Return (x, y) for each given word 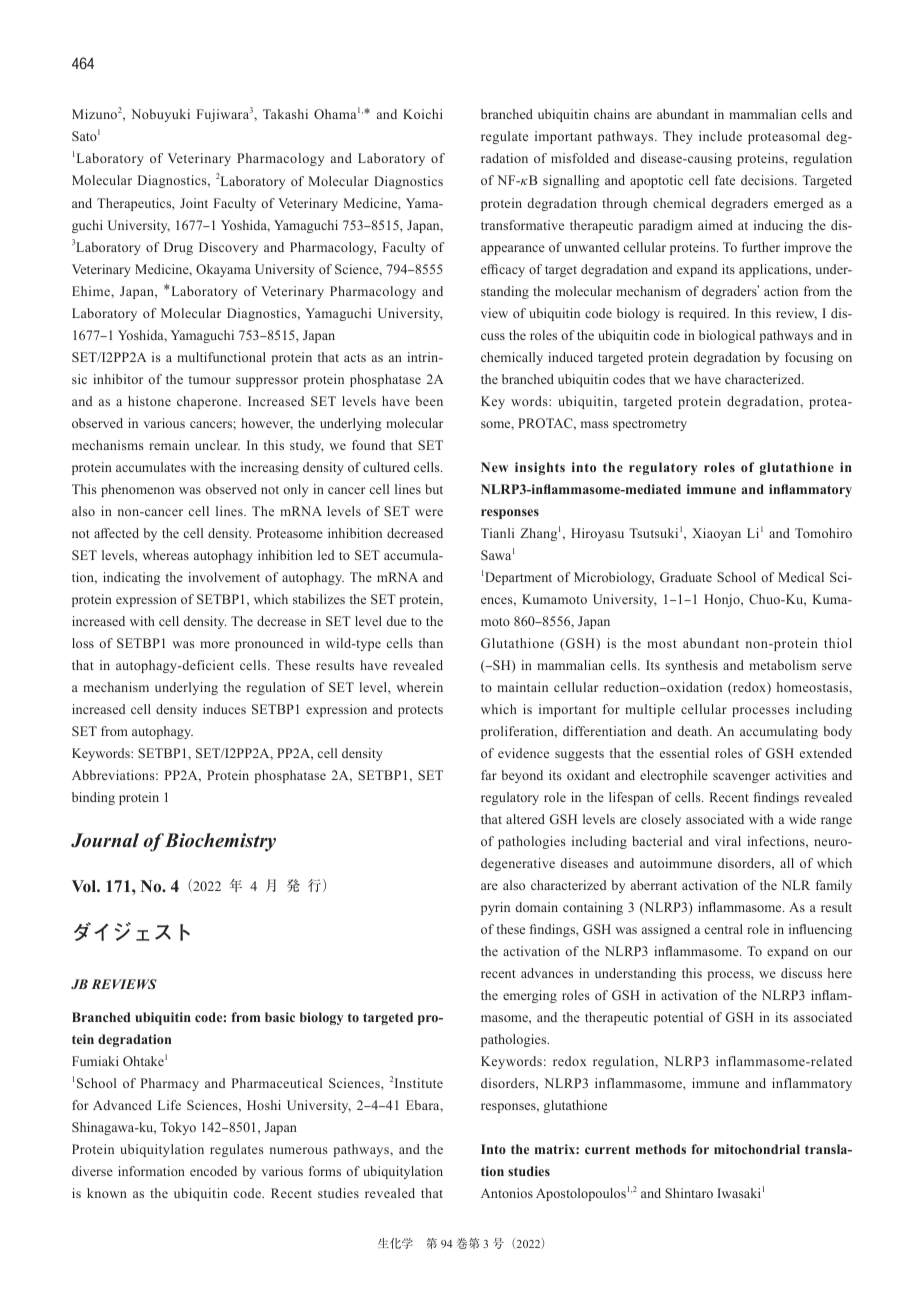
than (431, 643)
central (724, 929)
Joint (194, 203)
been (429, 401)
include (720, 136)
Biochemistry (220, 842)
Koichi (423, 114)
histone (149, 401)
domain (537, 907)
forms (325, 1171)
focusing (809, 358)
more (215, 644)
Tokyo (178, 1128)
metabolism (782, 665)
